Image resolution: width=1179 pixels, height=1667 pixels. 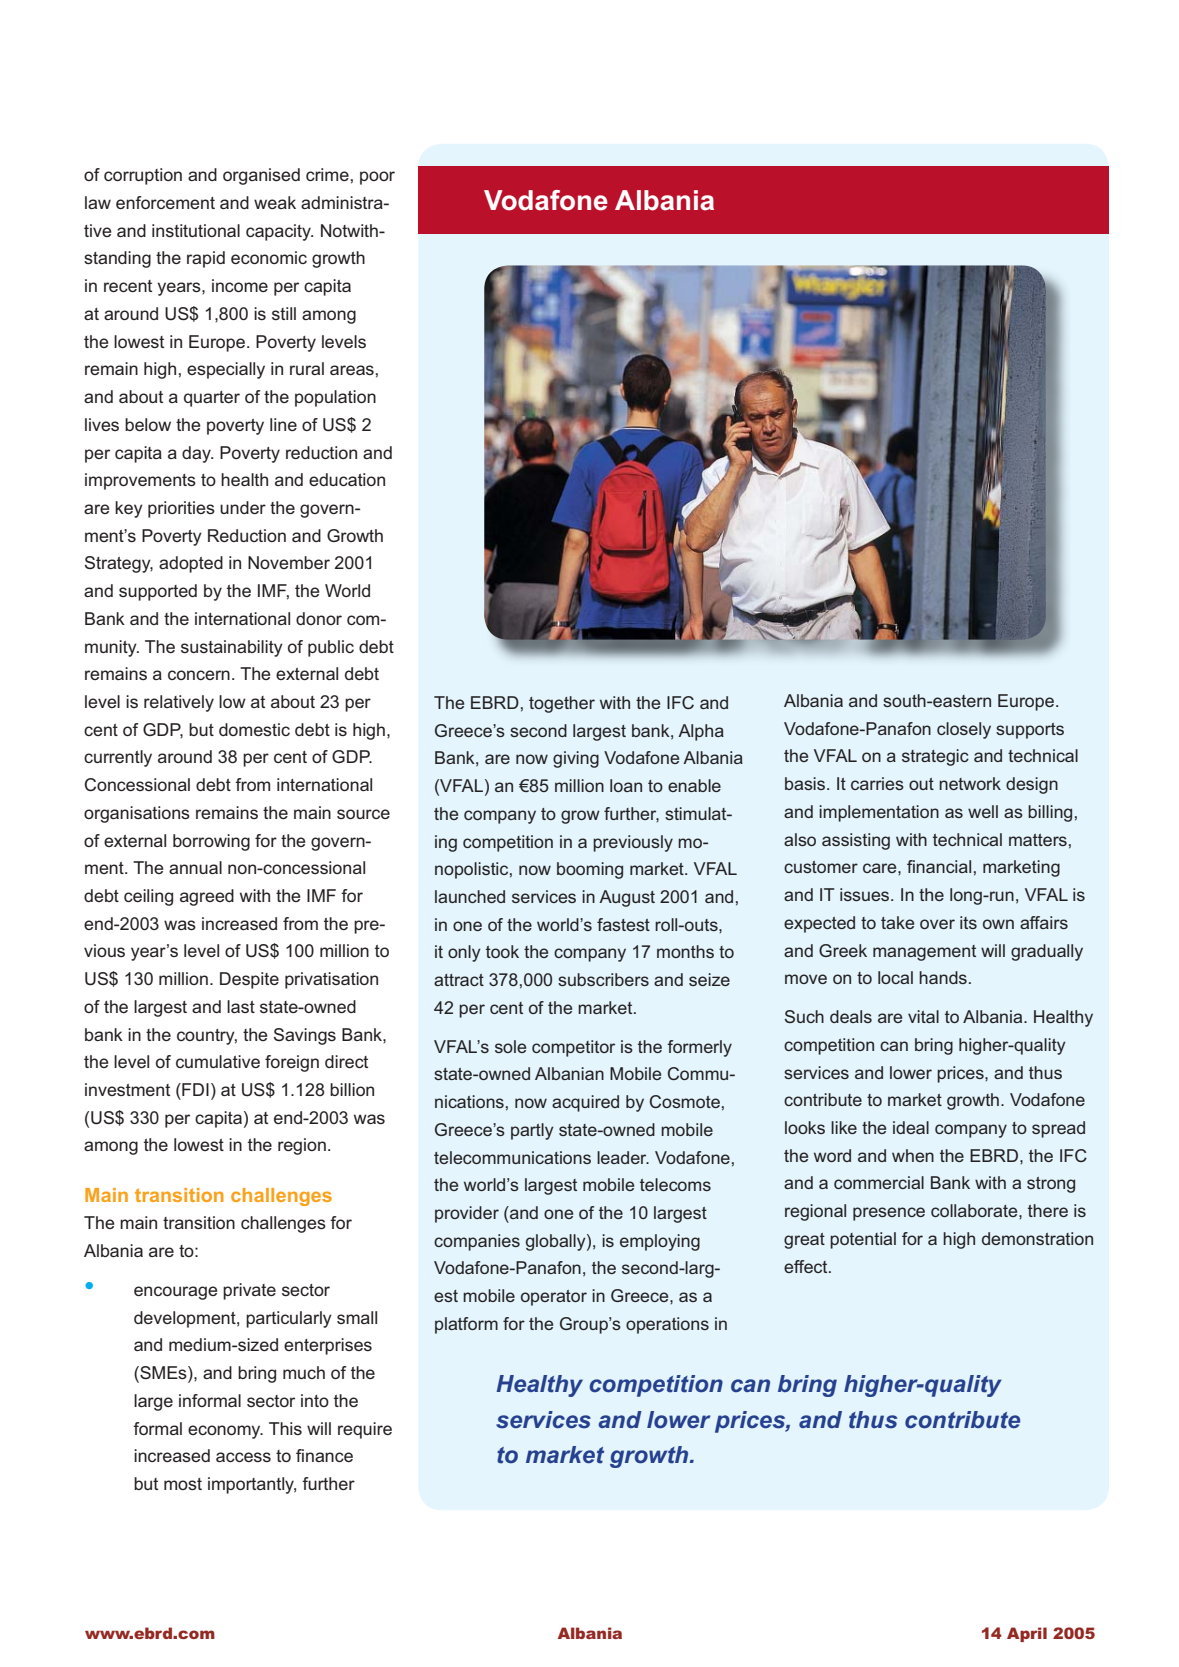 I want to click on poor, so click(x=377, y=178).
